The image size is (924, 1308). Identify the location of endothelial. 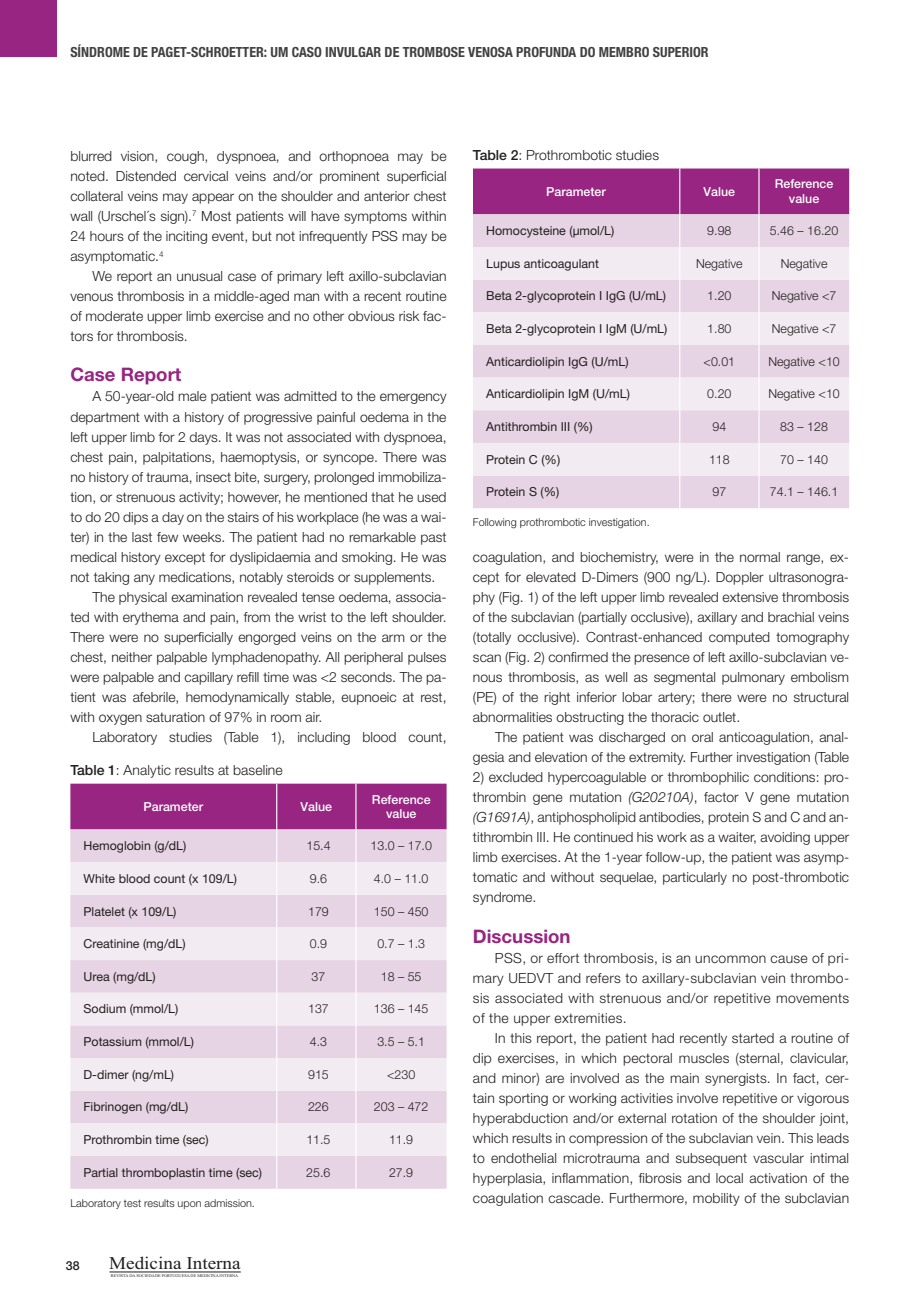
(523, 1158).
